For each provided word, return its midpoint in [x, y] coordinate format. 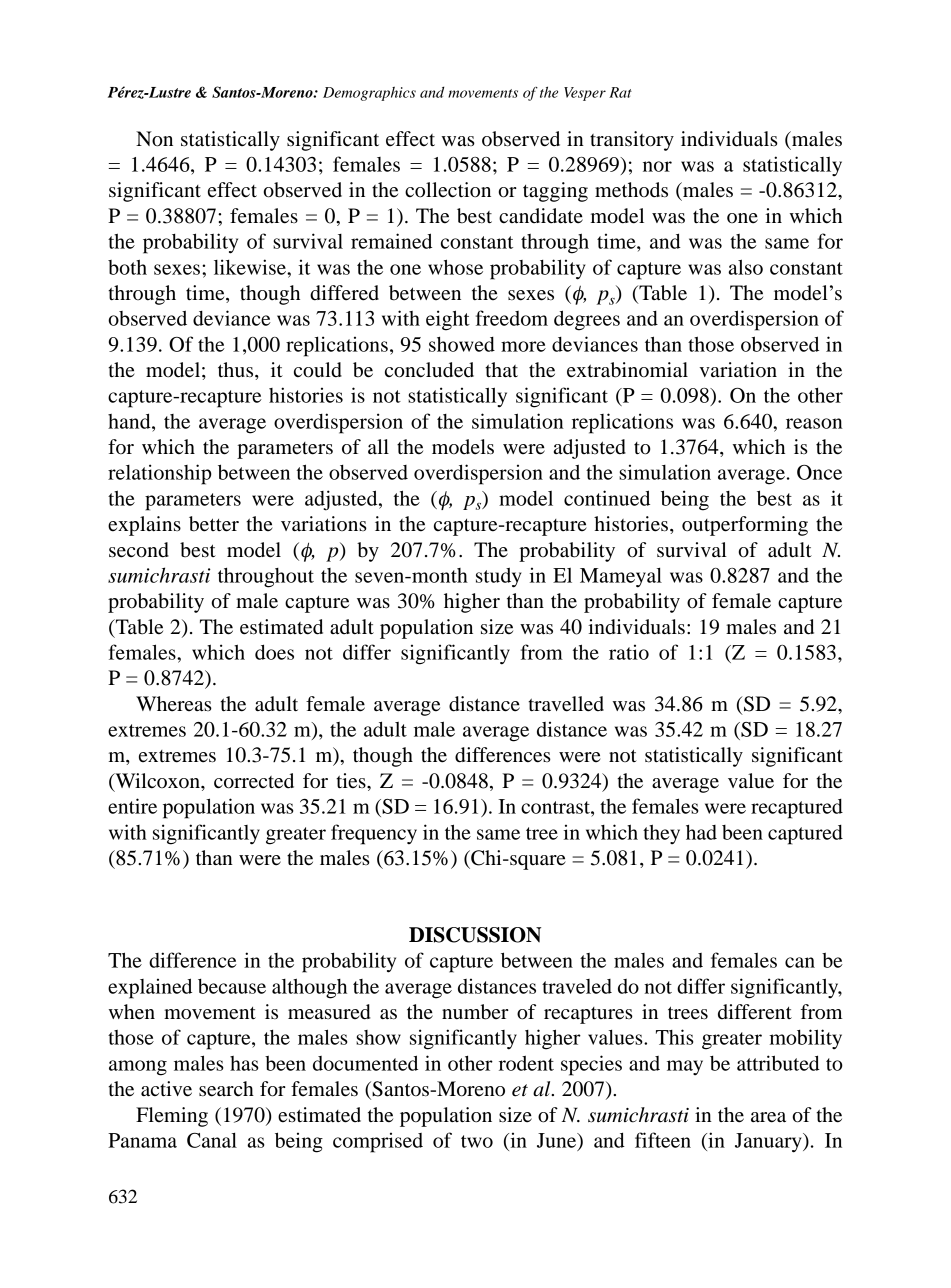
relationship [160, 474]
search [226, 1089]
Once [819, 472]
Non [154, 139]
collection [448, 190]
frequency [374, 834]
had [701, 832]
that [501, 369]
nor [657, 166]
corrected [254, 781]
